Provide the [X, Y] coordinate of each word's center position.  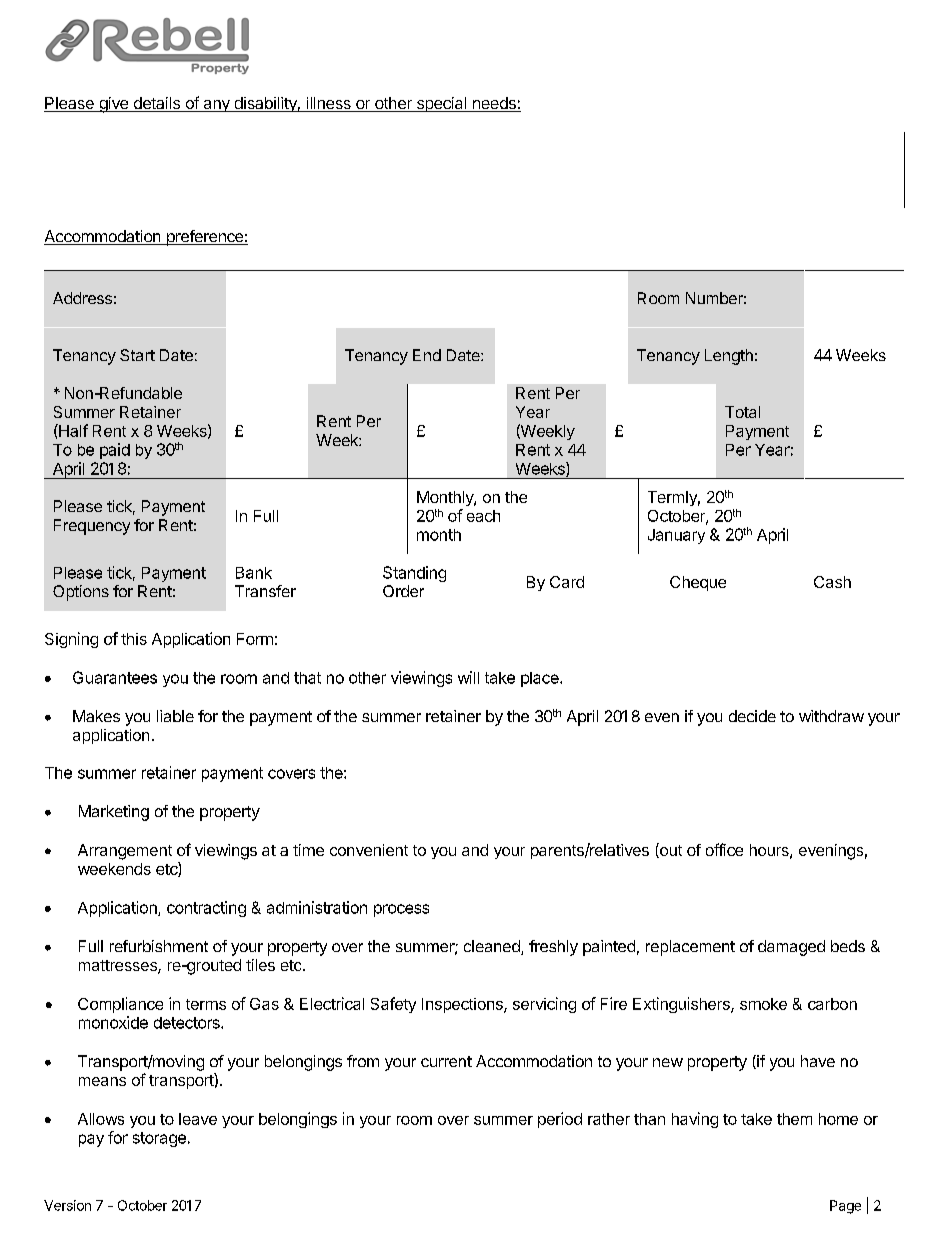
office [724, 849]
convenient [369, 850]
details [156, 104]
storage [159, 1139]
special [441, 104]
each [483, 516]
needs [494, 104]
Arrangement [125, 852]
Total [742, 412]
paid [115, 451]
